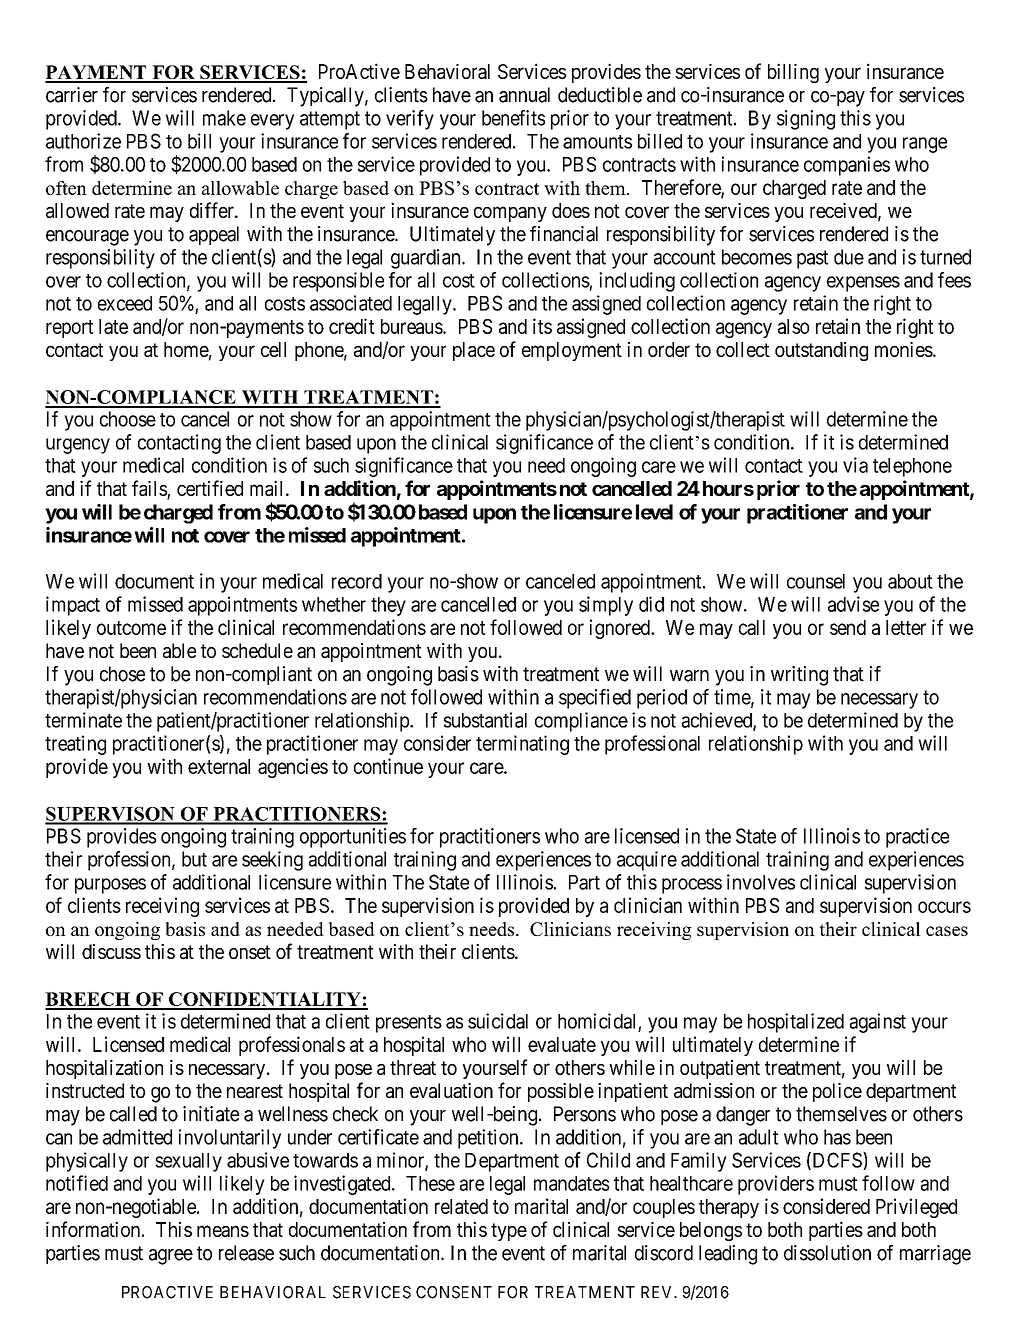 The image size is (1027, 1329). I want to click on agree, so click(171, 1257).
